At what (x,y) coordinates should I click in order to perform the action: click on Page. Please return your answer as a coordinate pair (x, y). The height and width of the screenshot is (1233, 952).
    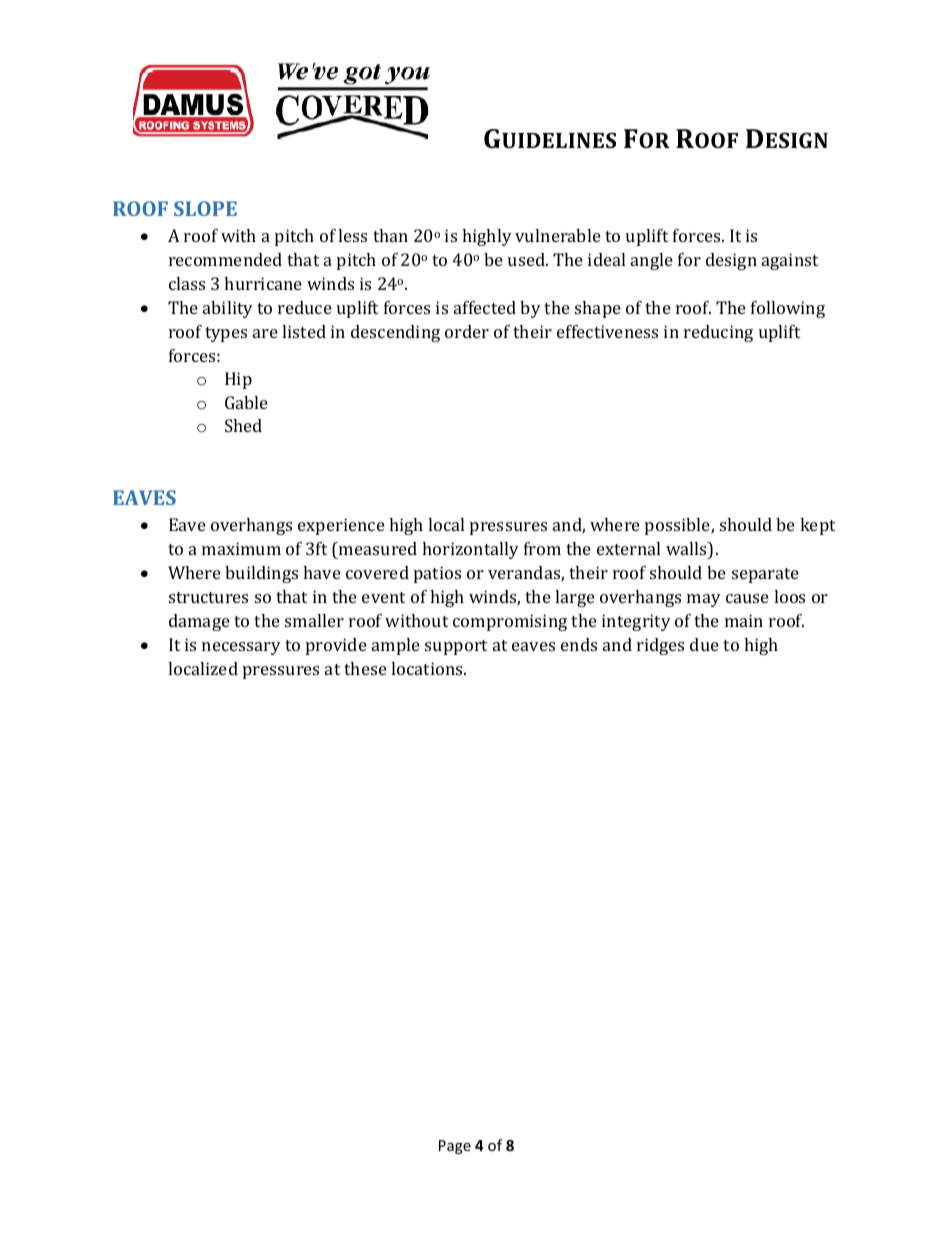
    Looking at the image, I should click on (455, 1147).
